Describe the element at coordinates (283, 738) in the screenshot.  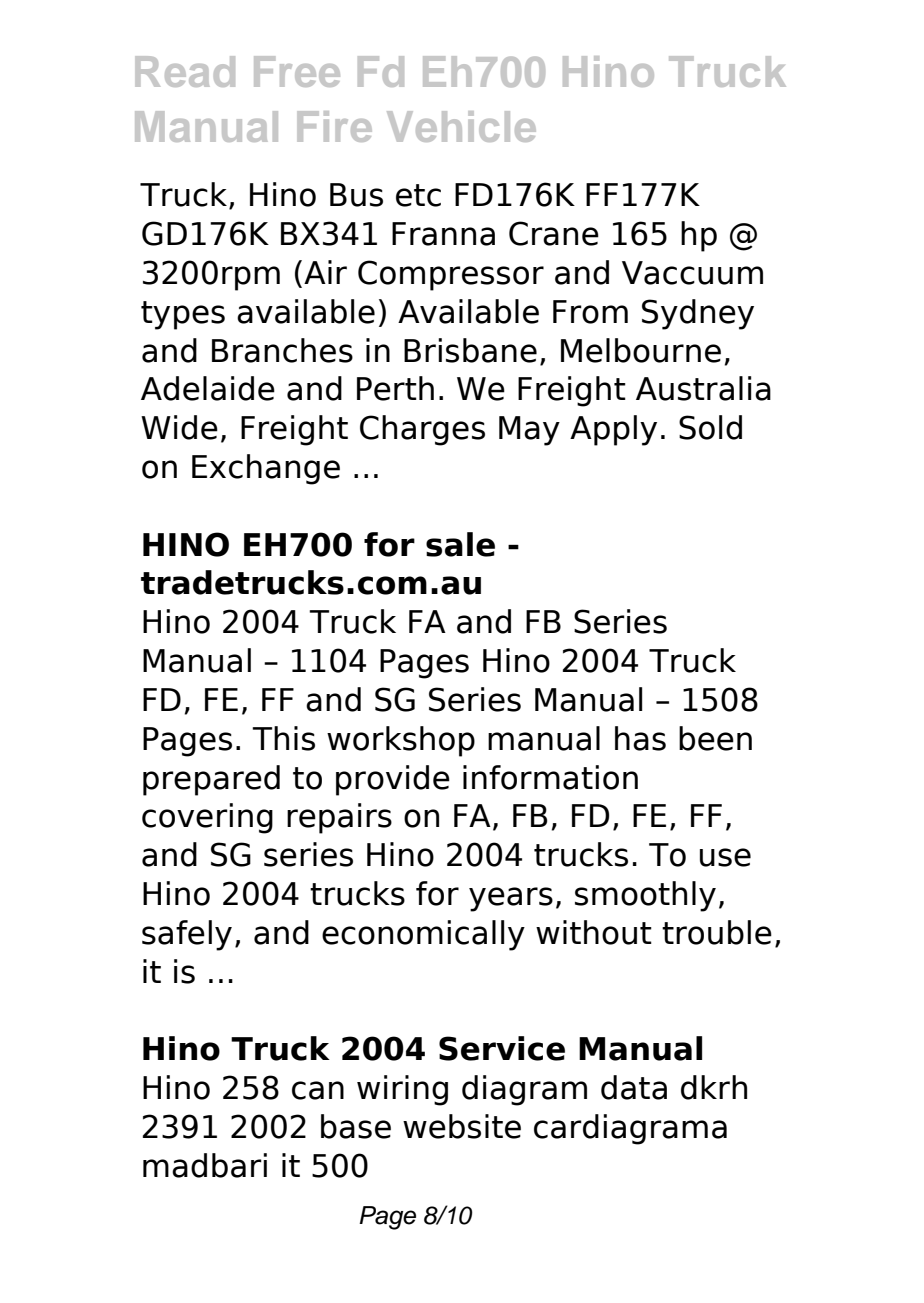
I see `This` at that location.
